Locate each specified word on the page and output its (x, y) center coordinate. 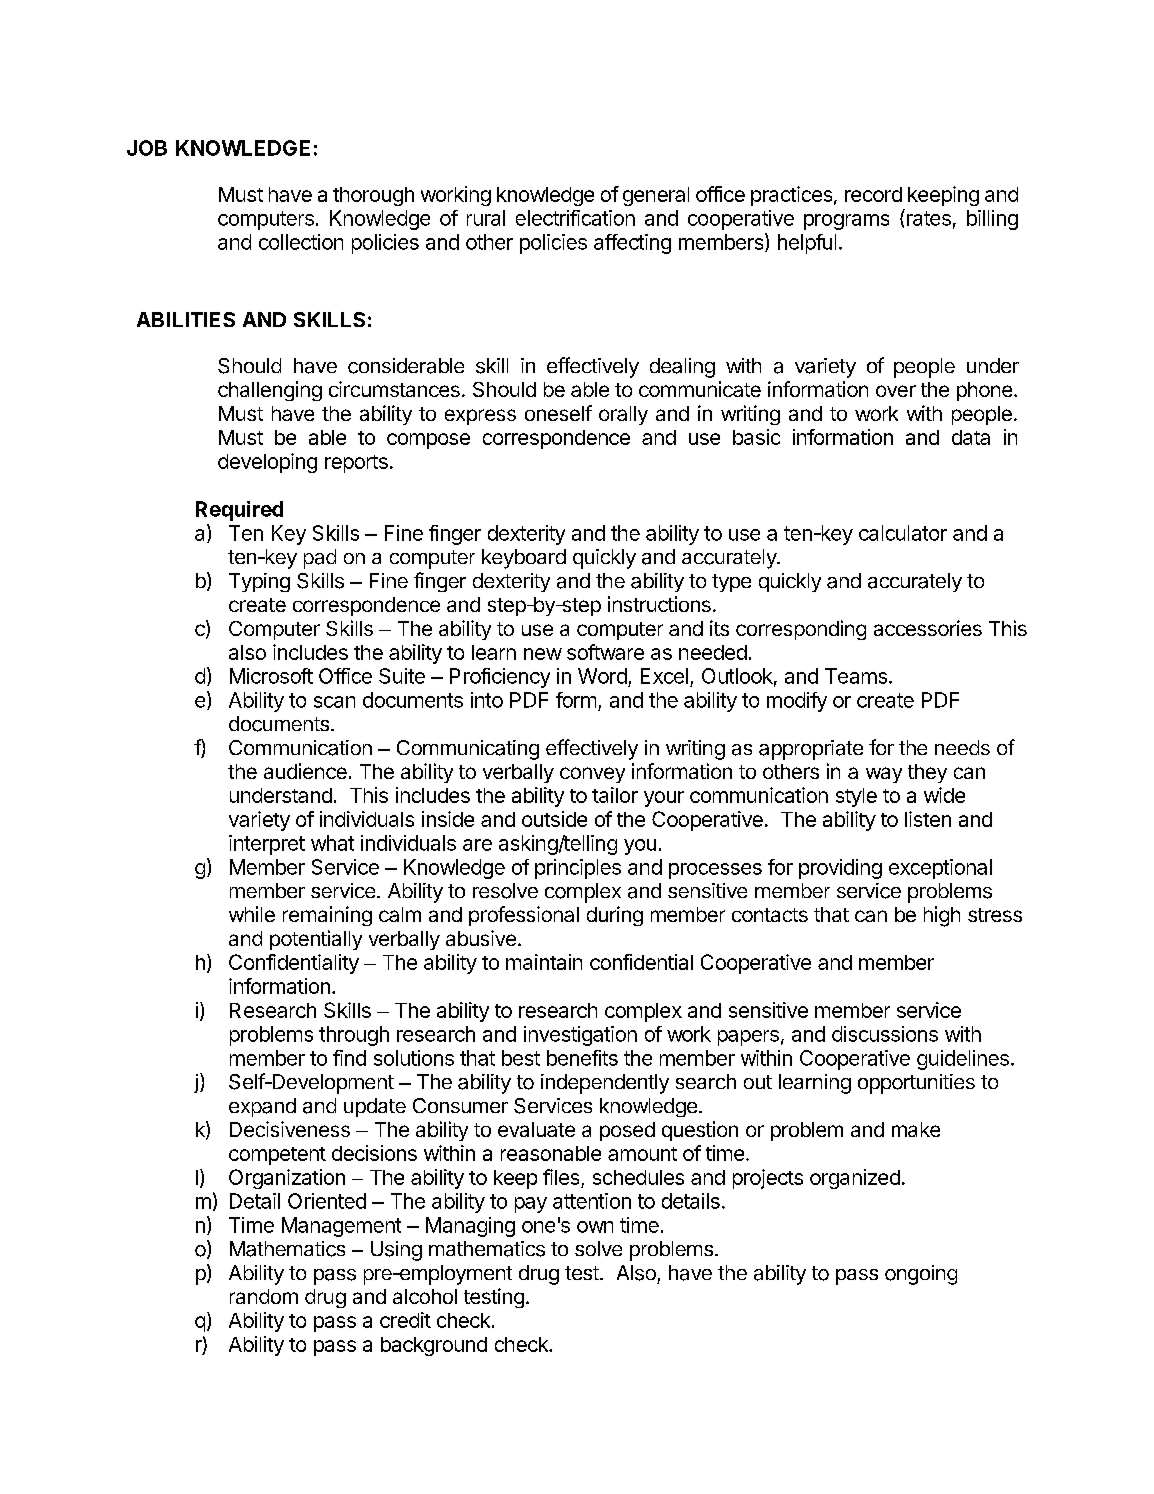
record (873, 194)
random (264, 1296)
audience (305, 771)
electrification (575, 218)
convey (592, 775)
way (884, 775)
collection (301, 242)
